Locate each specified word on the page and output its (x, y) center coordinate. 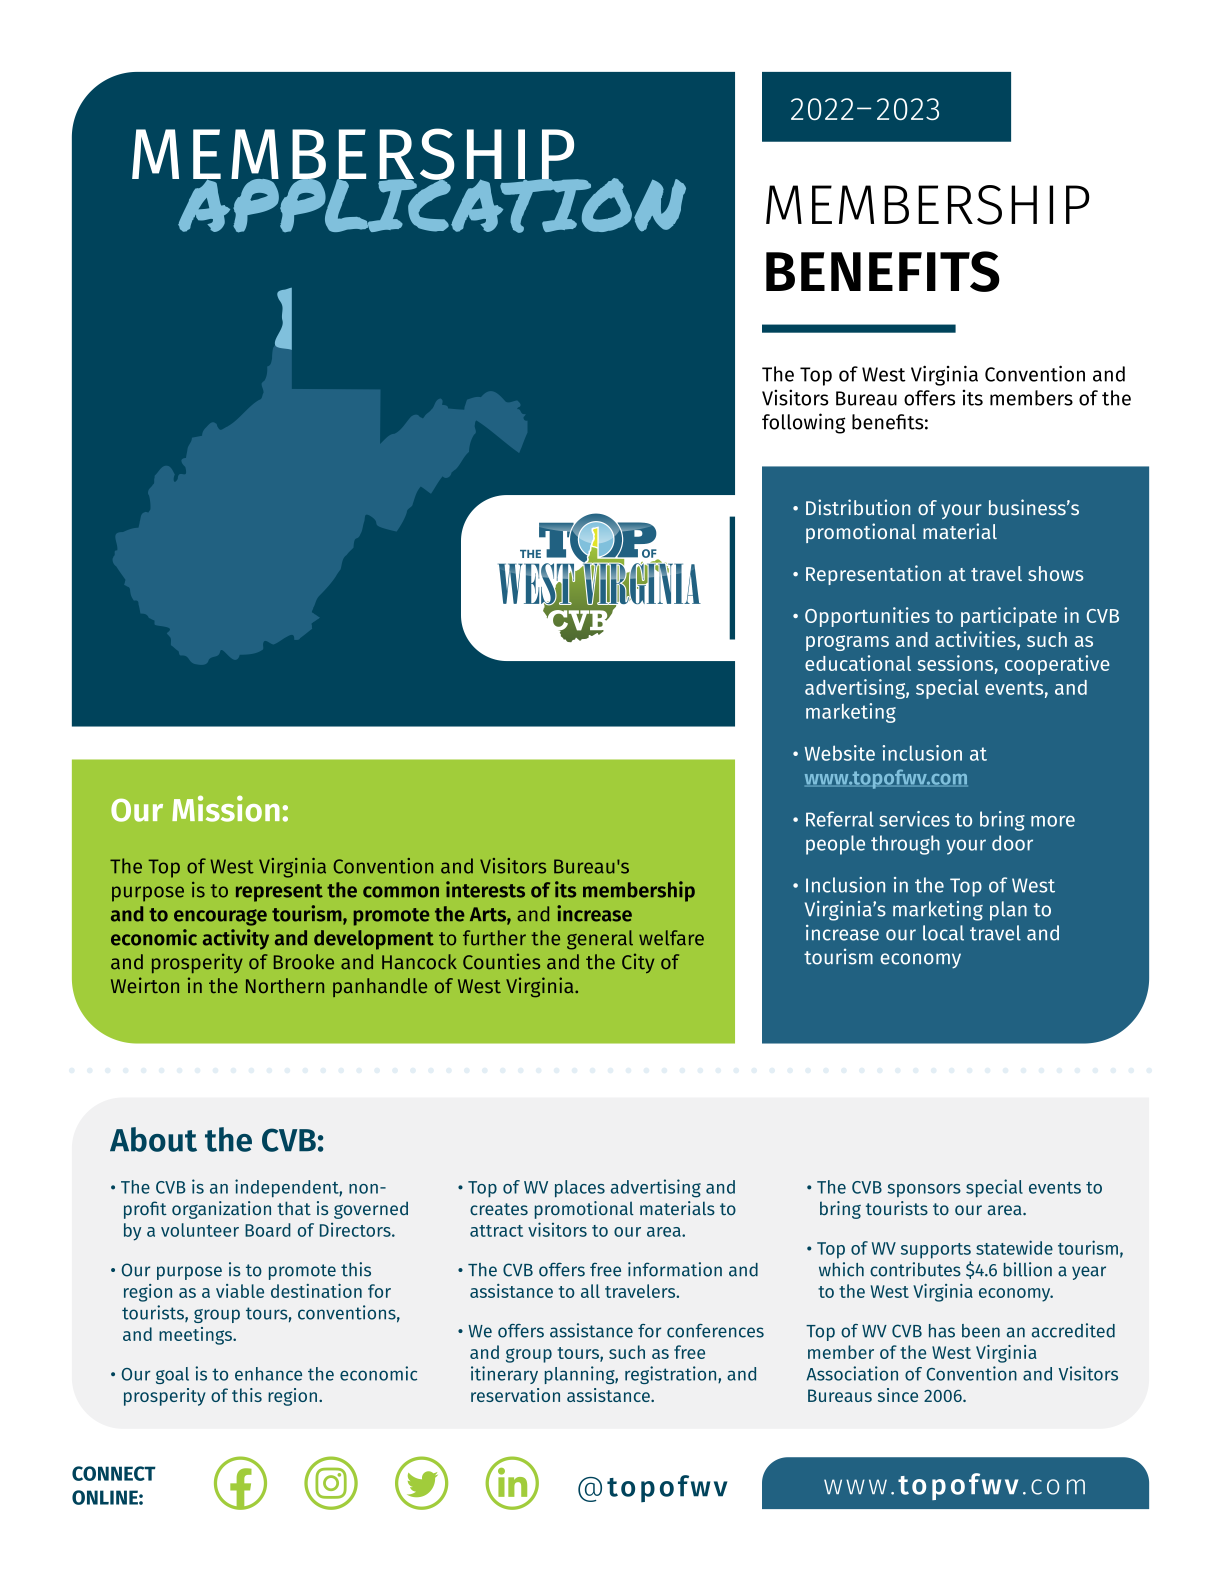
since (898, 1395)
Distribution (858, 507)
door (1012, 843)
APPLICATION (431, 204)
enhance (268, 1374)
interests (485, 889)
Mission (226, 808)
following (803, 423)
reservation (515, 1395)
